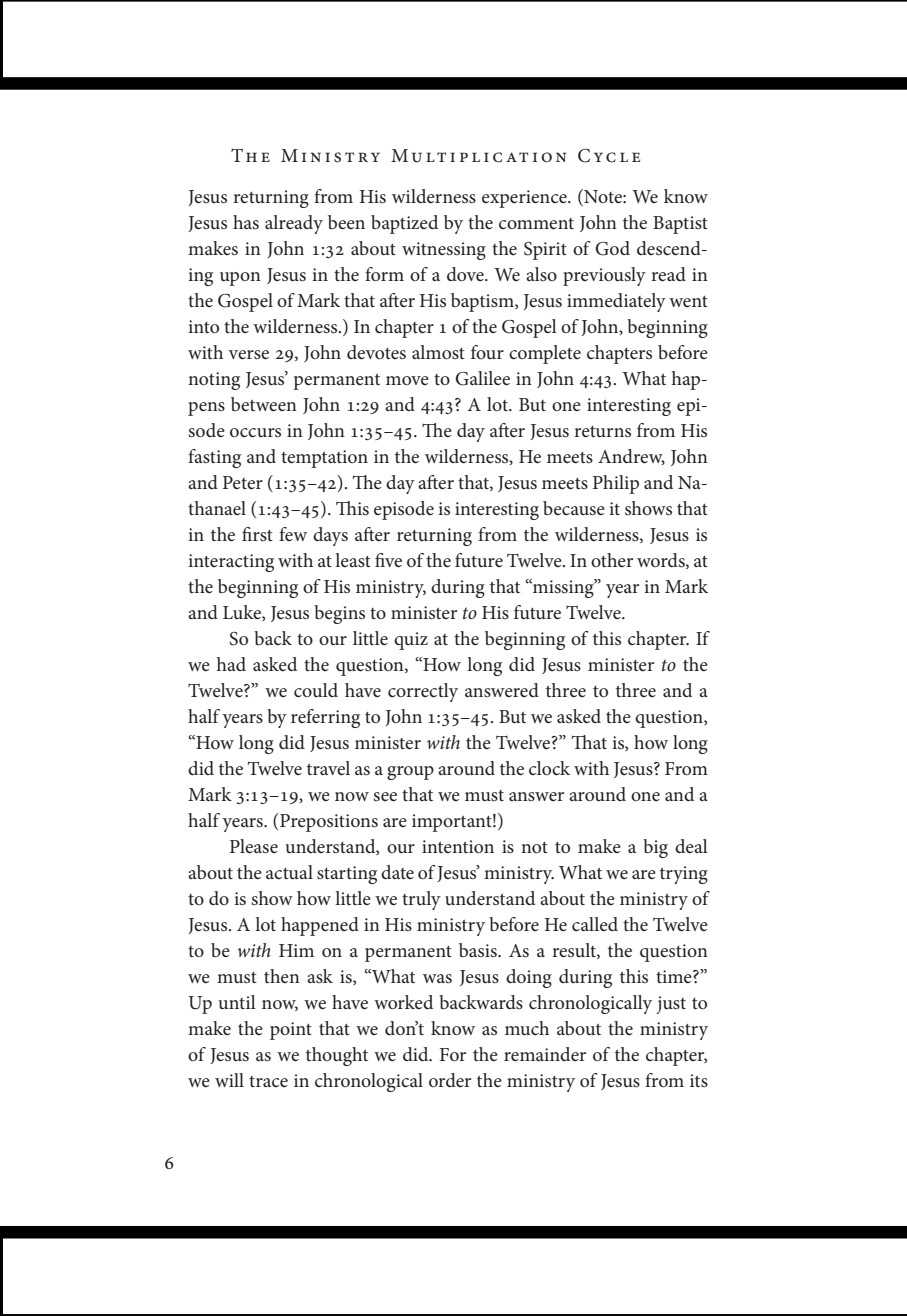  I want to click on has, so click(246, 222).
